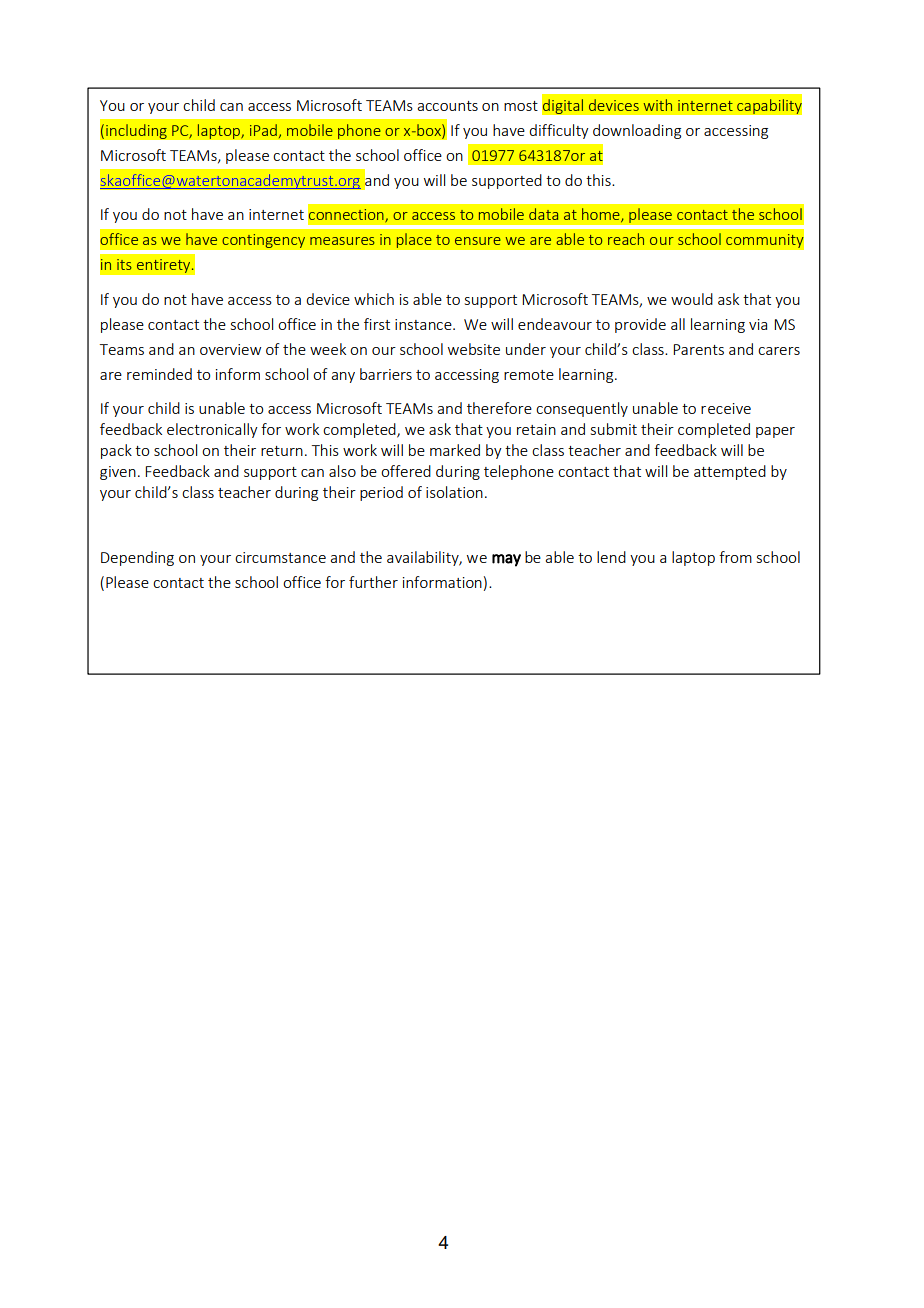 Image resolution: width=924 pixels, height=1308 pixels. I want to click on overview, so click(230, 349).
